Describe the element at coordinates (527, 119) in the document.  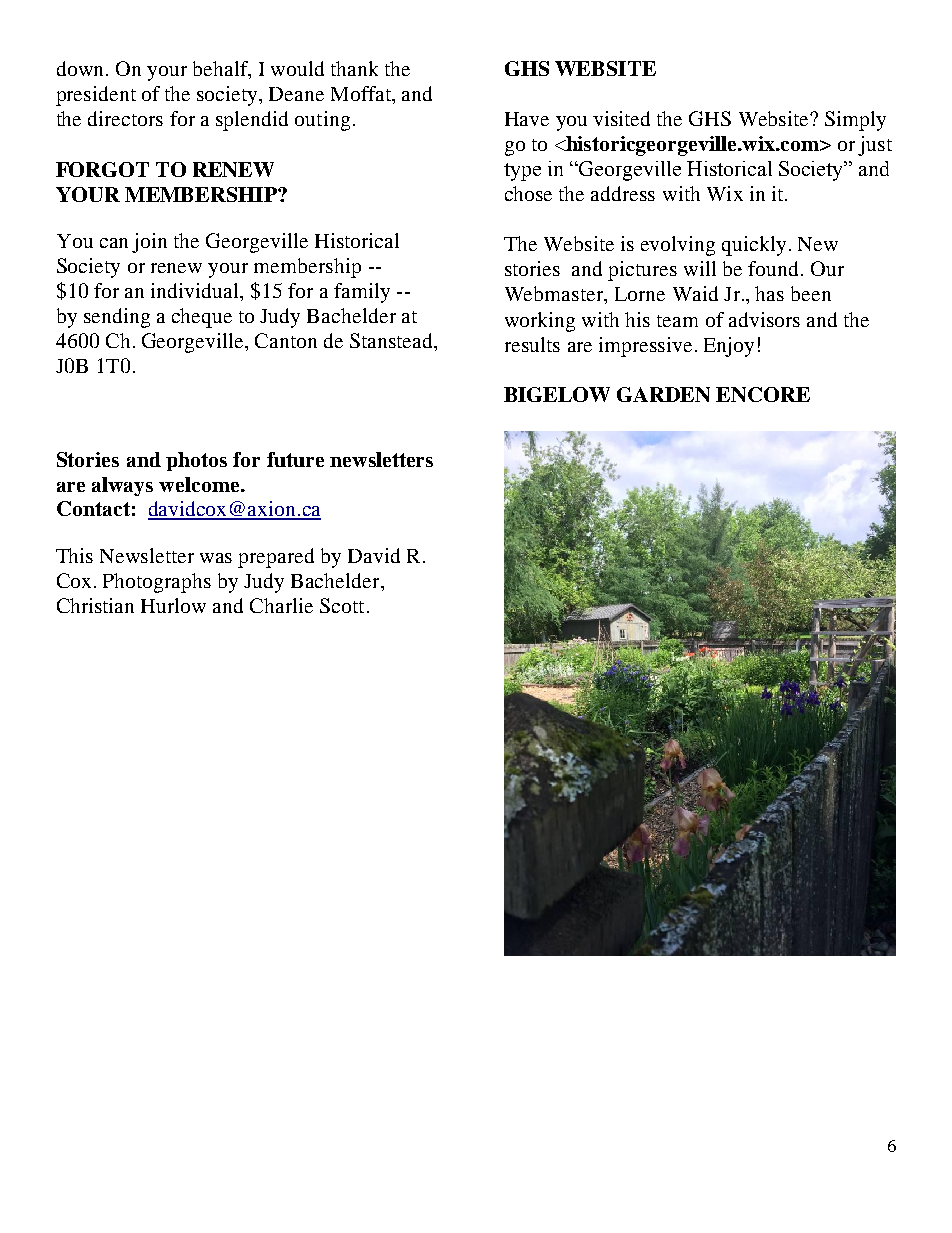
I see `Have` at that location.
